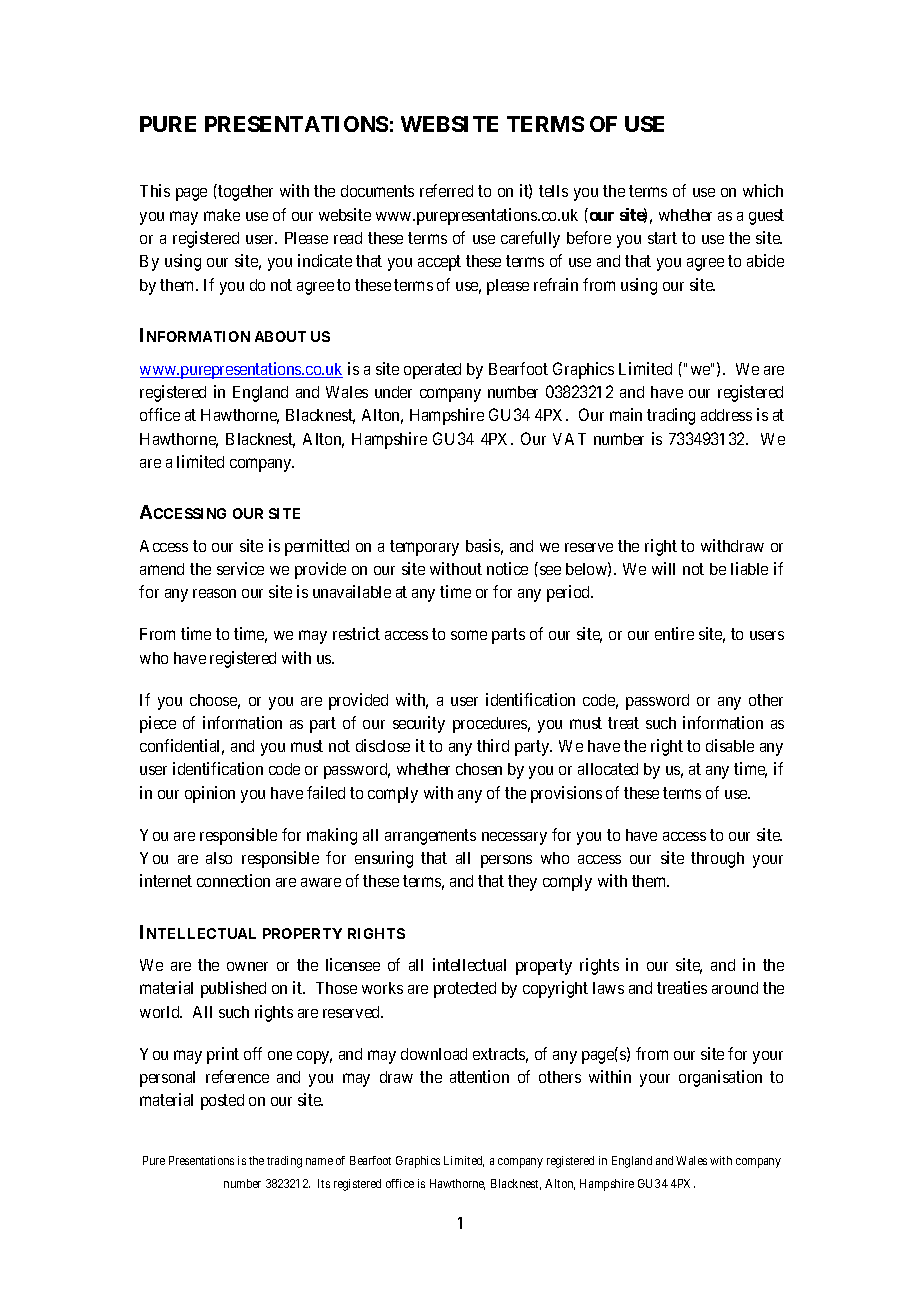  What do you see at coordinates (726, 415) in the document?
I see `address` at bounding box center [726, 415].
